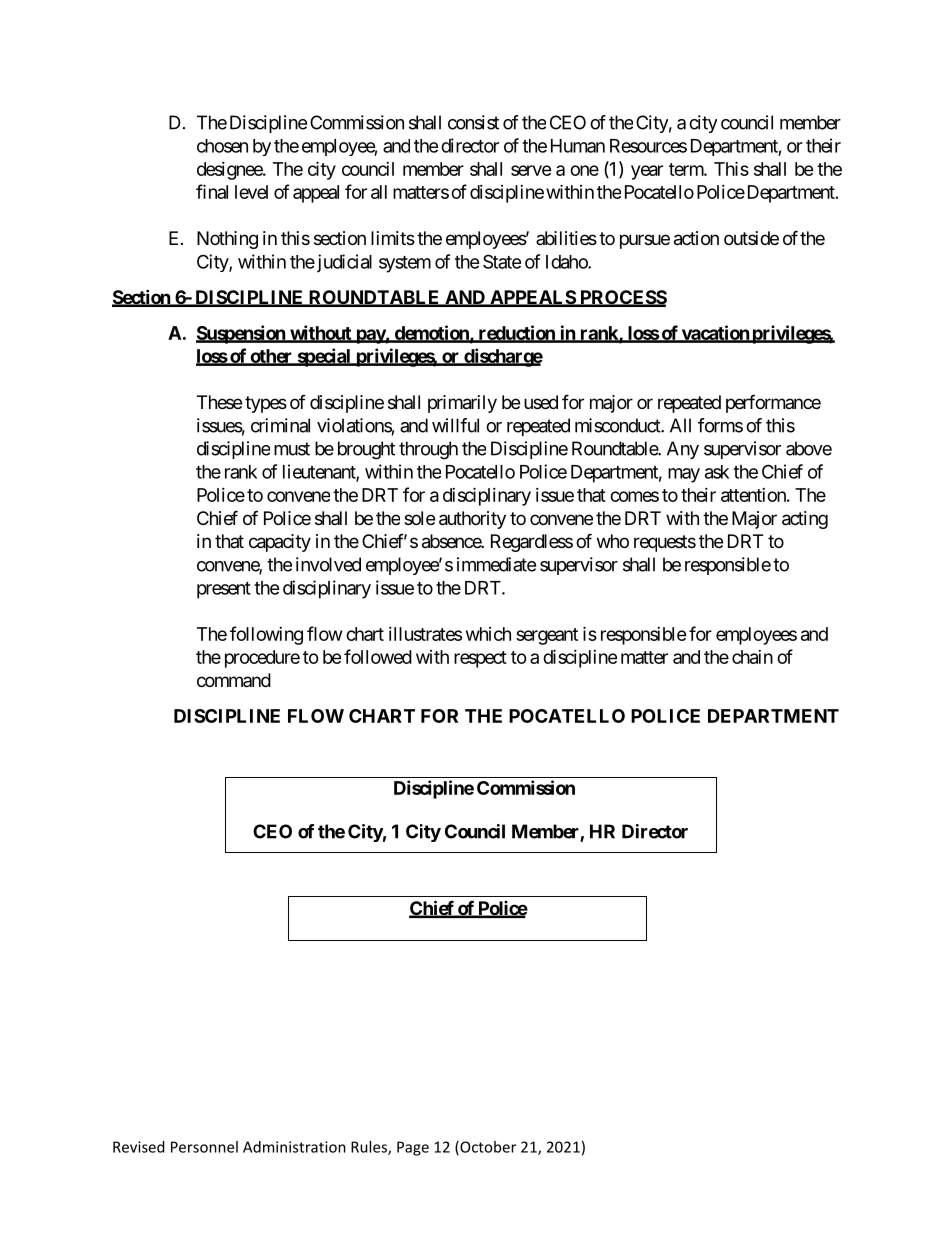  Describe the element at coordinates (687, 169) in the screenshot. I see `term` at that location.
